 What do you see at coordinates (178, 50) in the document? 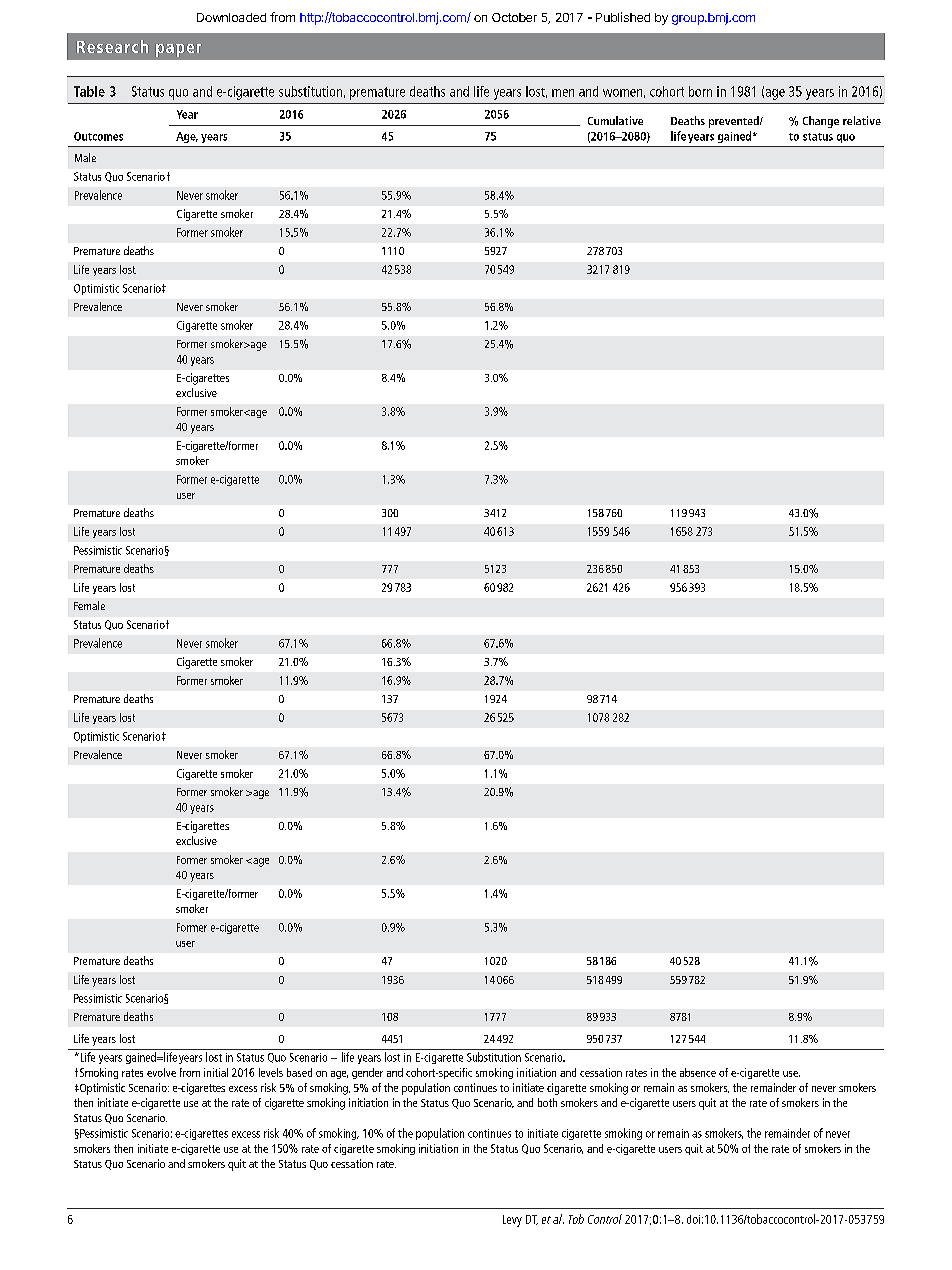
I see `paper` at bounding box center [178, 50].
